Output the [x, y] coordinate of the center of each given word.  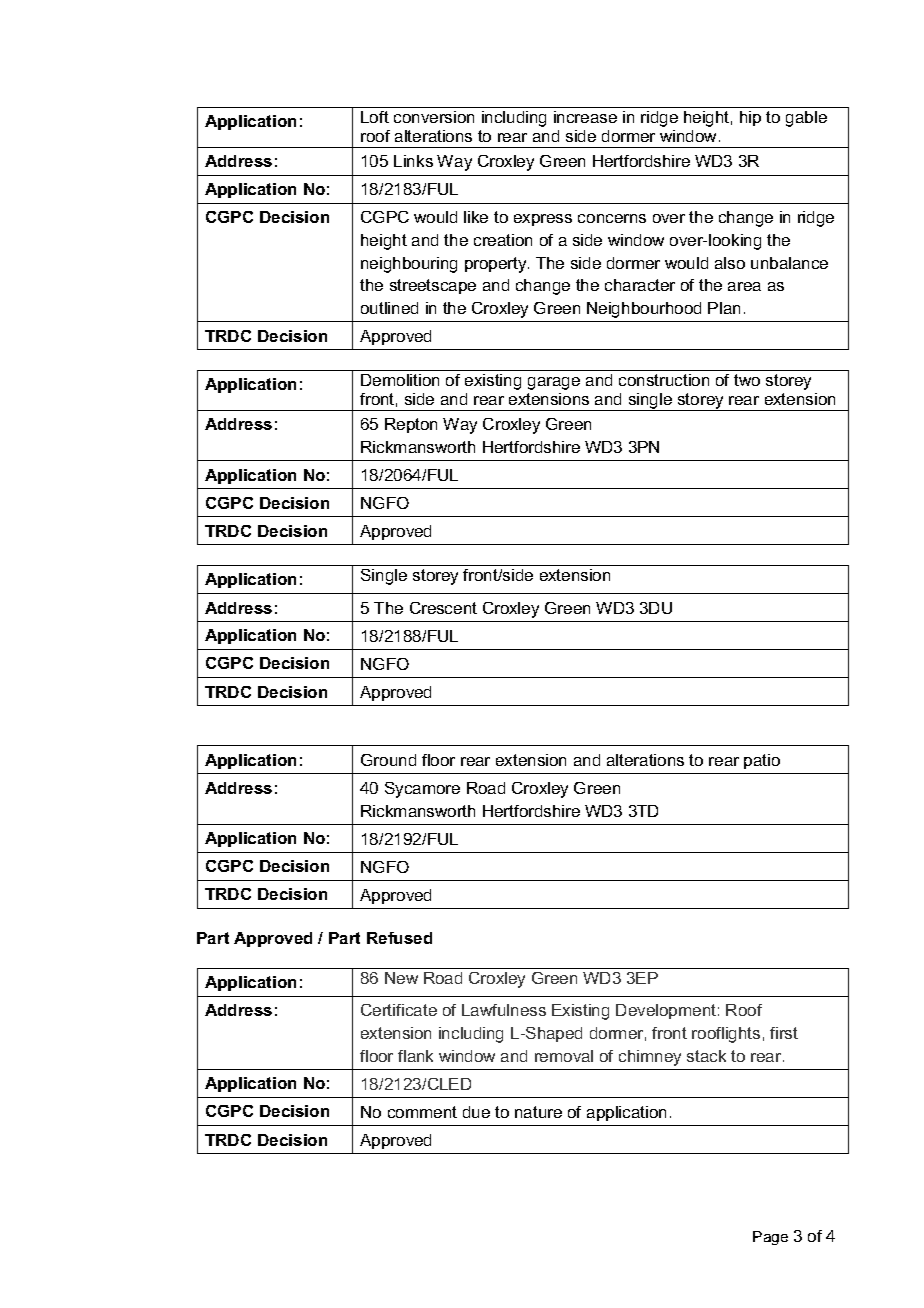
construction [664, 380]
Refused [399, 938]
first [784, 1033]
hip [750, 118]
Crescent [443, 608]
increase [585, 117]
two [747, 380]
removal [564, 1056]
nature [538, 1112]
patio [762, 761]
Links [413, 161]
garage [554, 383]
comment [422, 1112]
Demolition [400, 380]
